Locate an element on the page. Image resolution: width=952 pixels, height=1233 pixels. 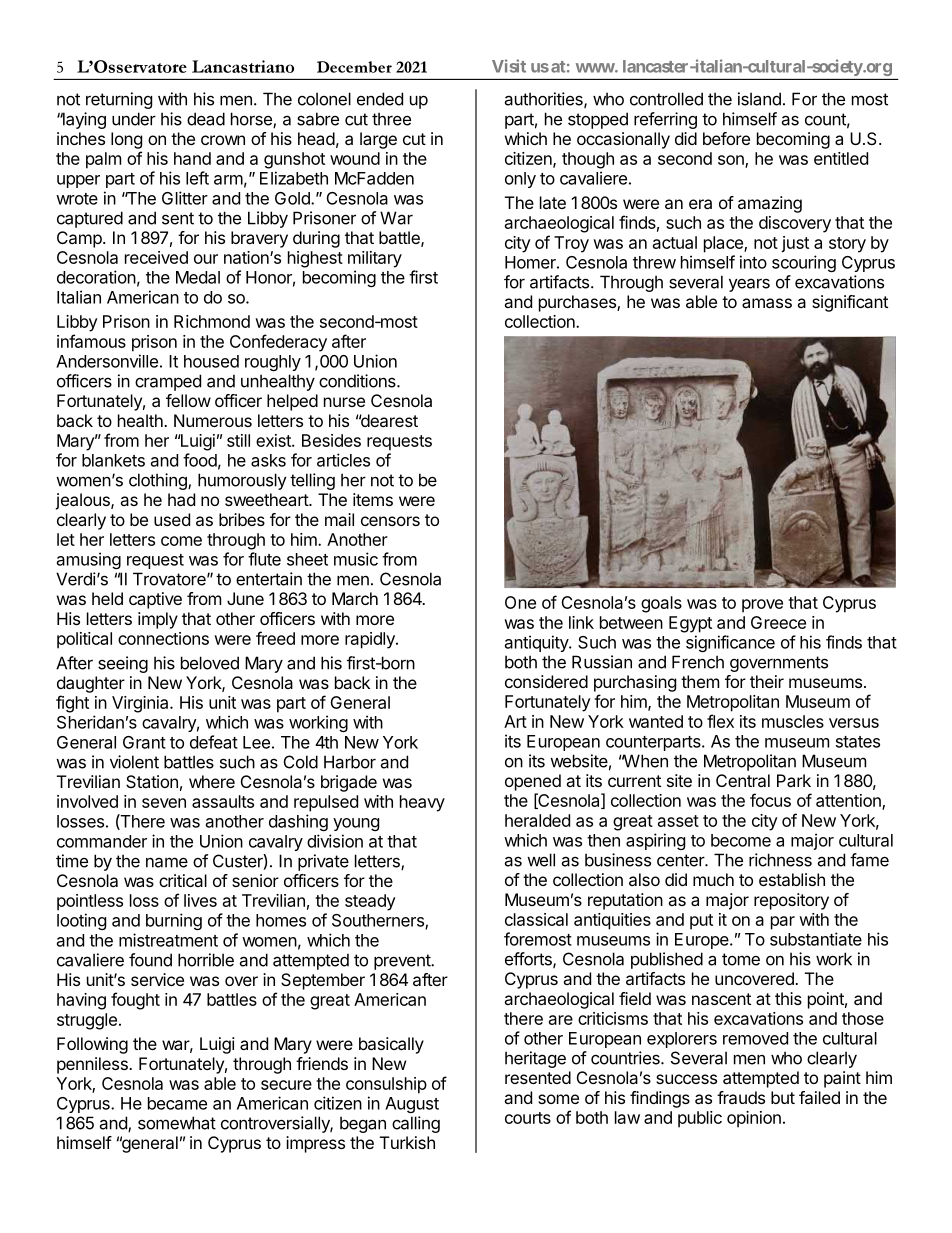
Visit is located at coordinates (509, 66).
